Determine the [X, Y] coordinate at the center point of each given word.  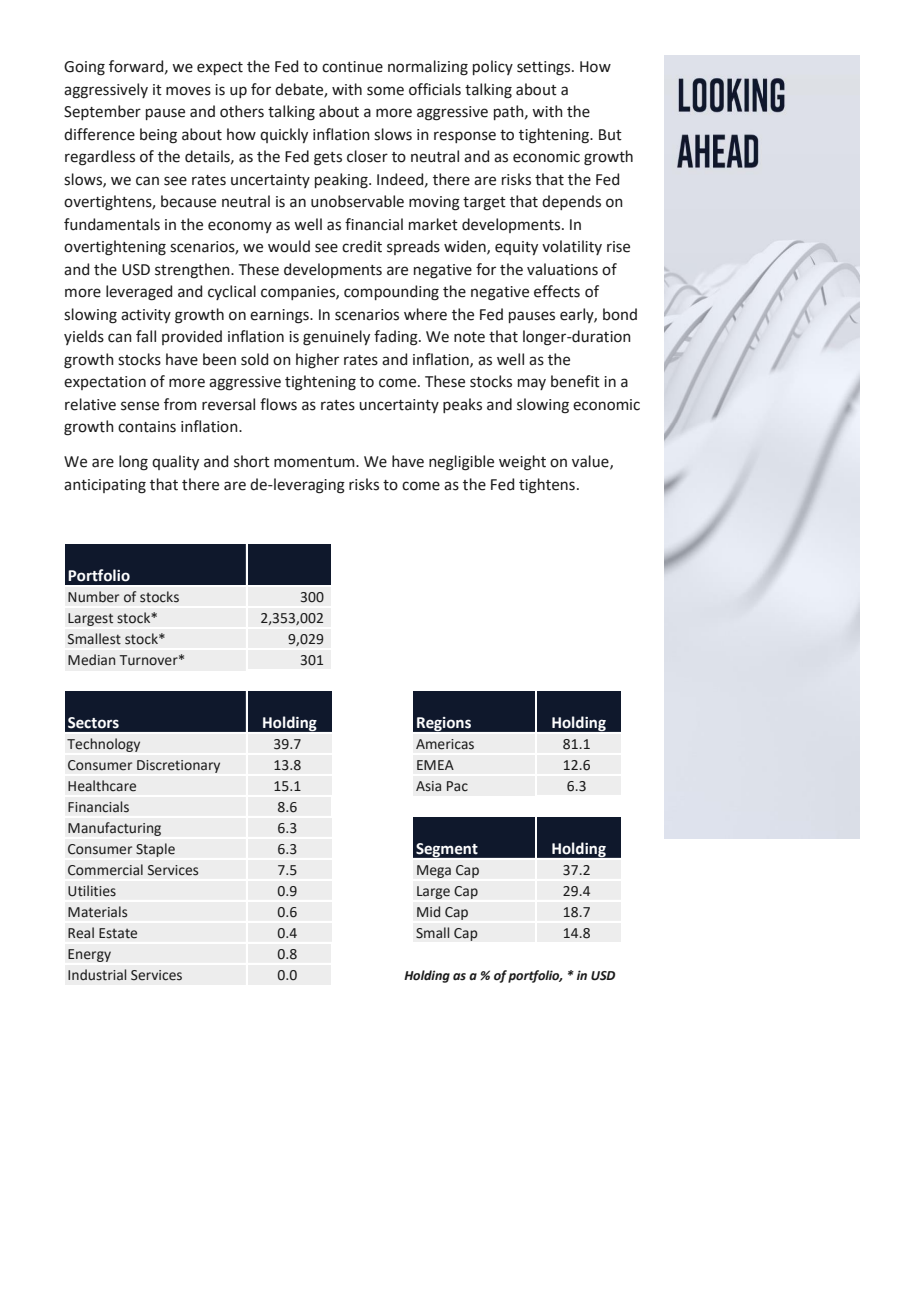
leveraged [139, 293]
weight [522, 463]
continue [352, 67]
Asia [428, 786]
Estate [118, 933]
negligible [461, 463]
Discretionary [178, 766]
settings [545, 68]
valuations [562, 269]
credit [362, 246]
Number [93, 597]
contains [147, 427]
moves [188, 91]
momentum [315, 462]
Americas [445, 744]
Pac [457, 786]
